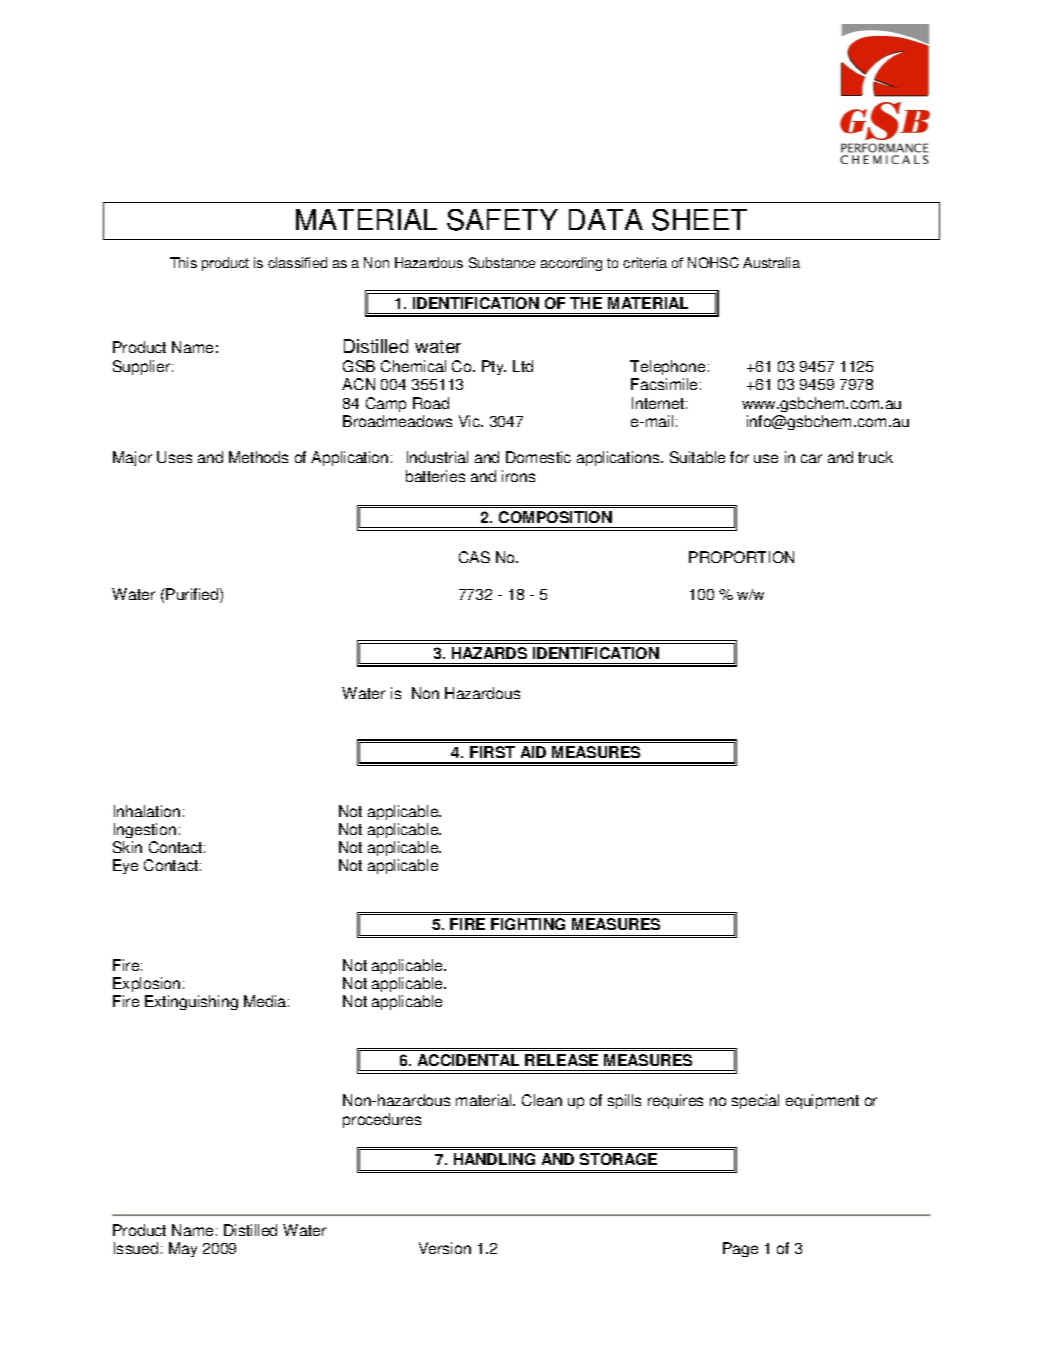 Image resolution: width=1040 pixels, height=1346 pixels. I want to click on This, so click(183, 262).
